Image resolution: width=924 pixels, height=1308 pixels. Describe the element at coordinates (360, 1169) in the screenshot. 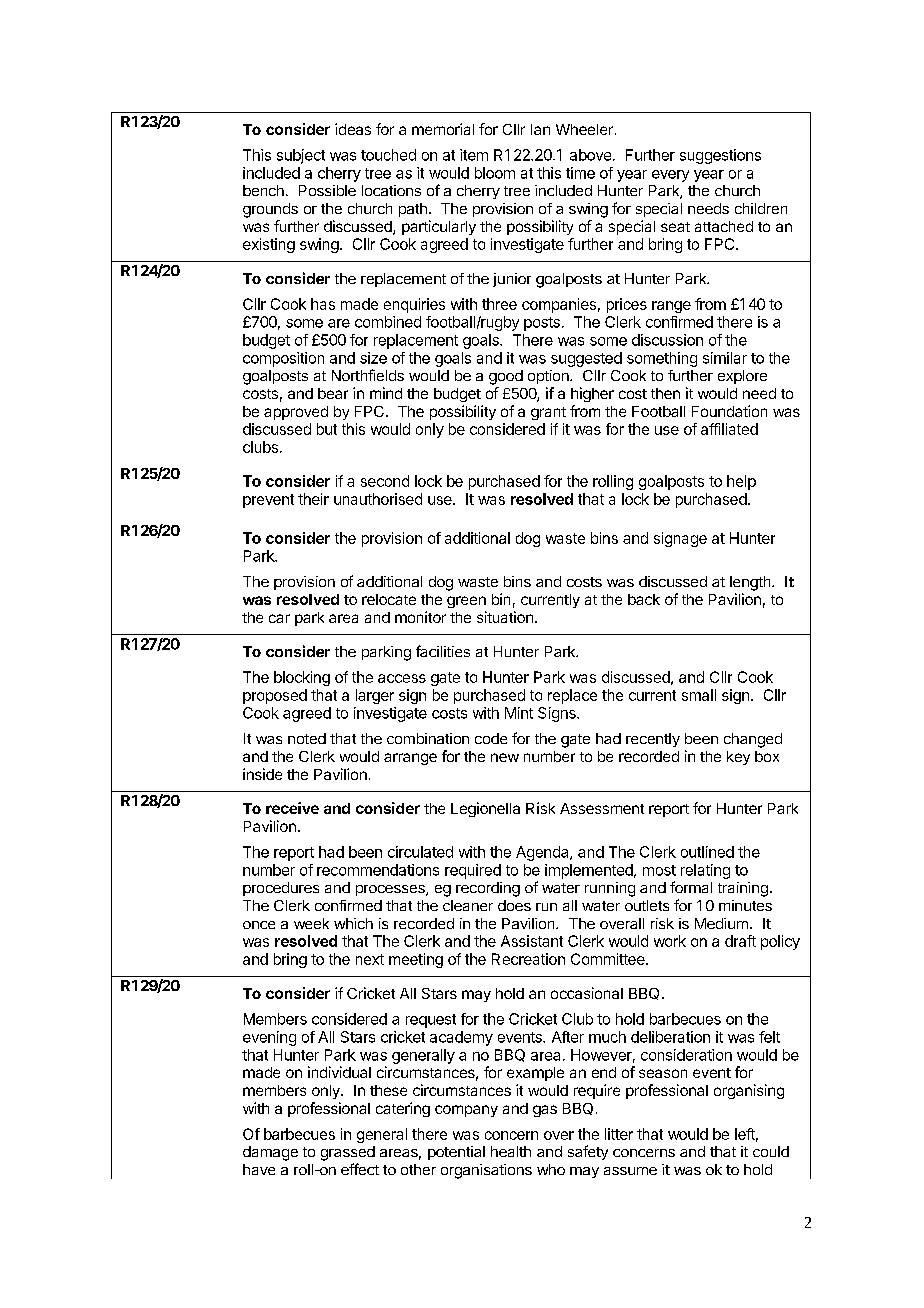

I see `effect` at that location.
